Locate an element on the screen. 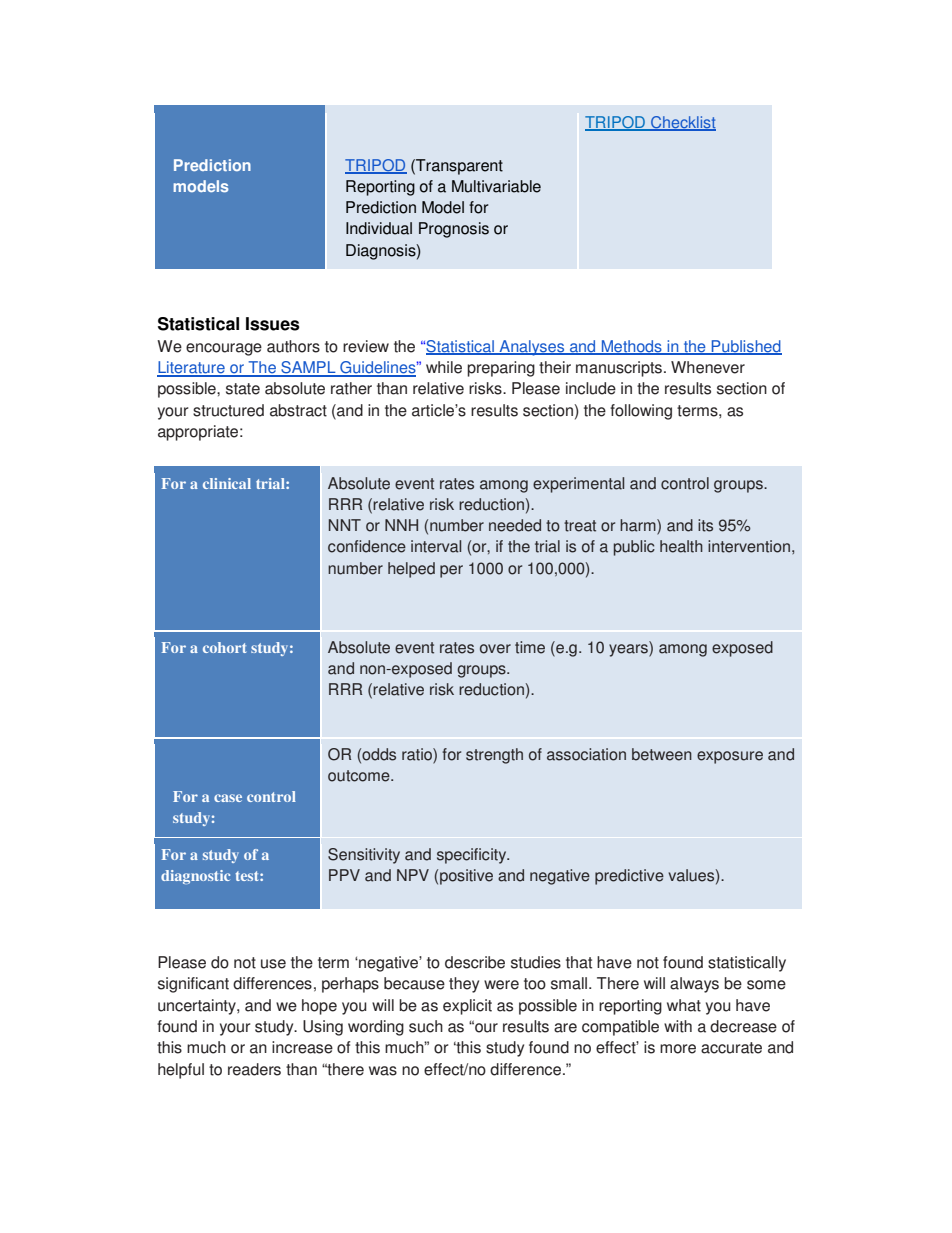 The image size is (952, 1233). Individual is located at coordinates (379, 228).
